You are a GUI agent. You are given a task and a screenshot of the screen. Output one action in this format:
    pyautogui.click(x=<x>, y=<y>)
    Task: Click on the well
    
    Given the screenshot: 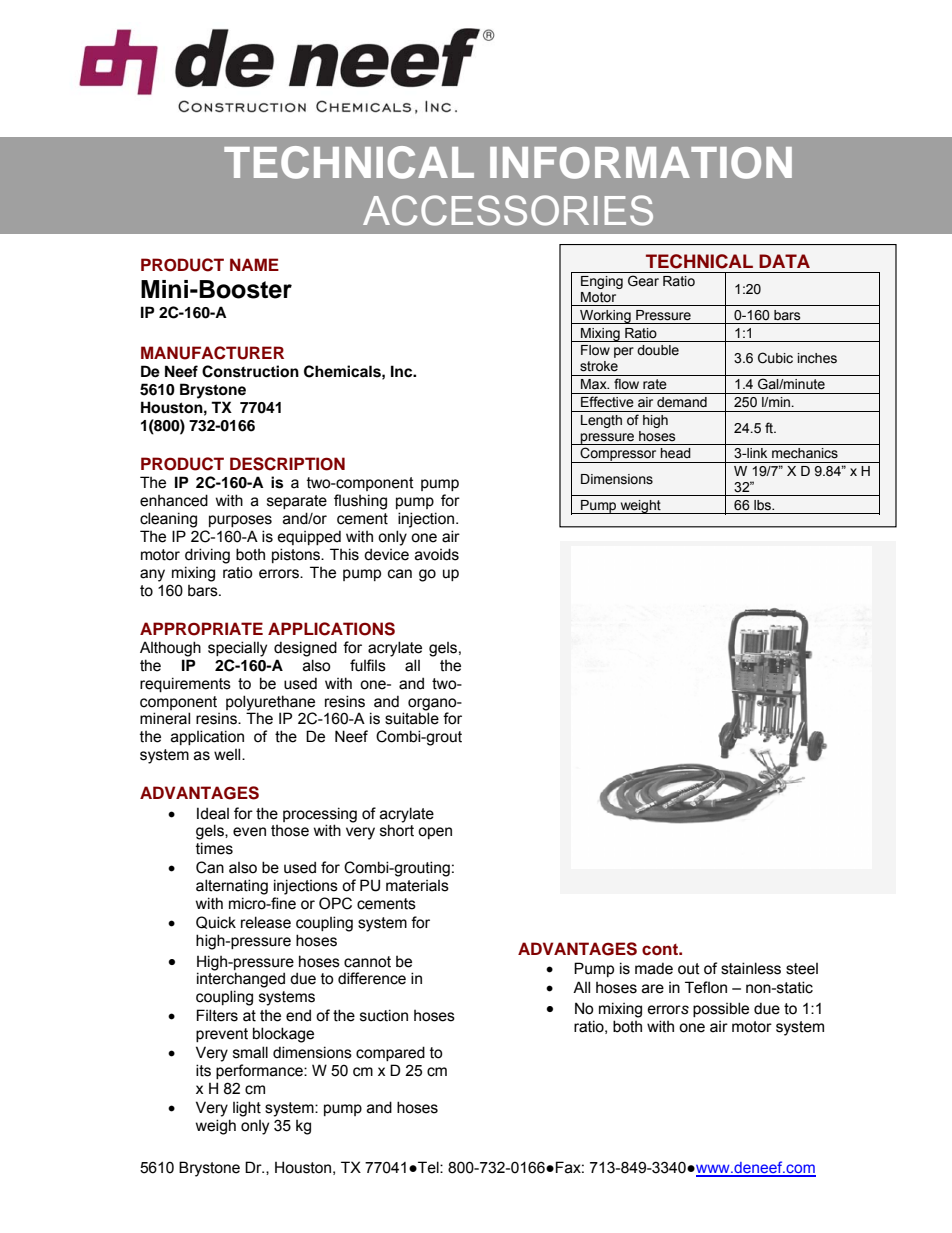 What is the action you would take?
    pyautogui.click(x=228, y=754)
